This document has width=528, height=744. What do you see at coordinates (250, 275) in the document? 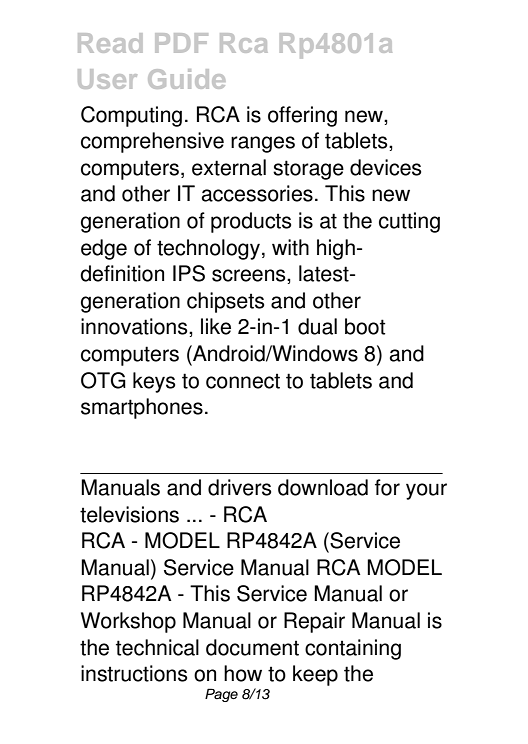
I see `screens` at bounding box center [250, 275].
